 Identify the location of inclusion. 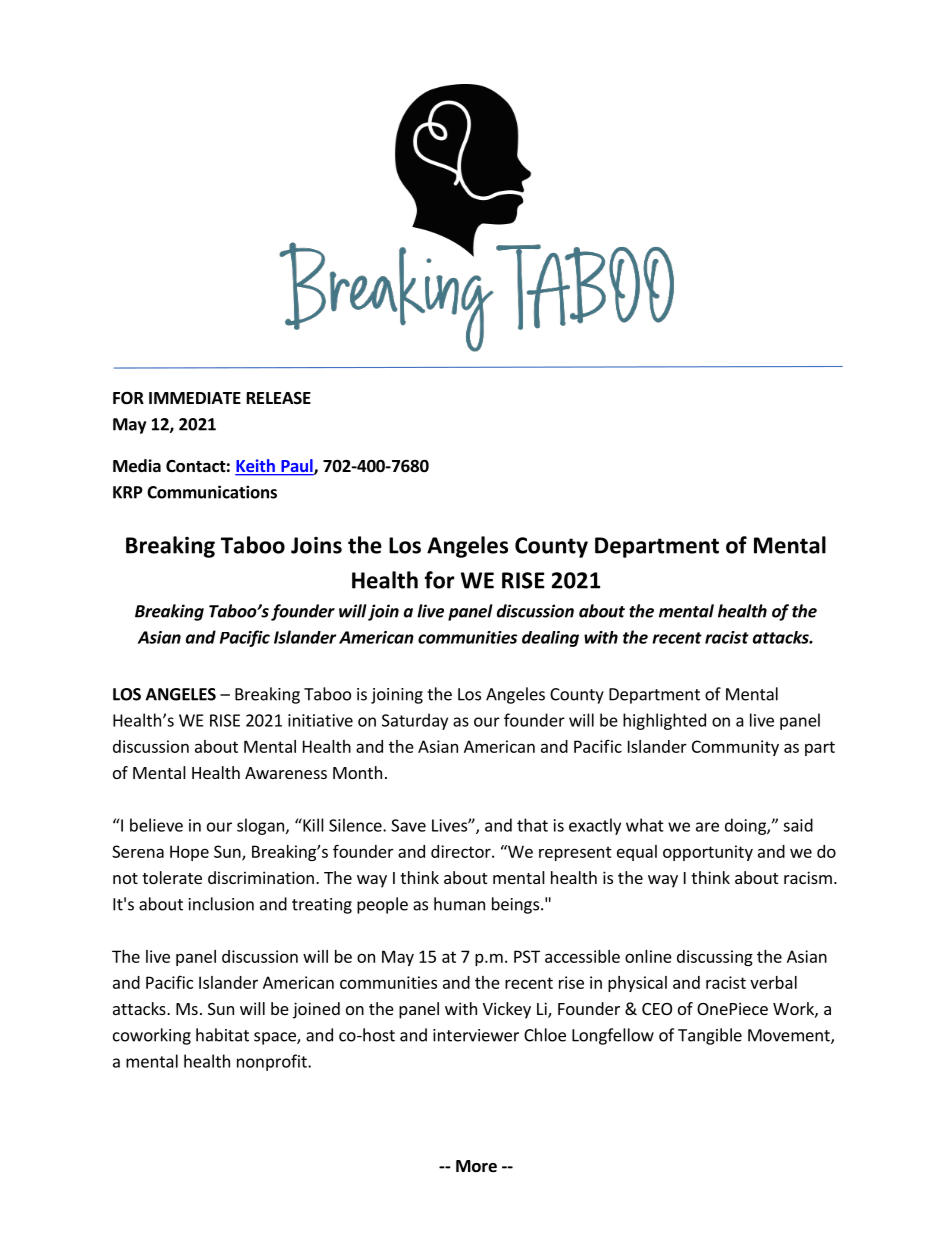
(221, 904).
